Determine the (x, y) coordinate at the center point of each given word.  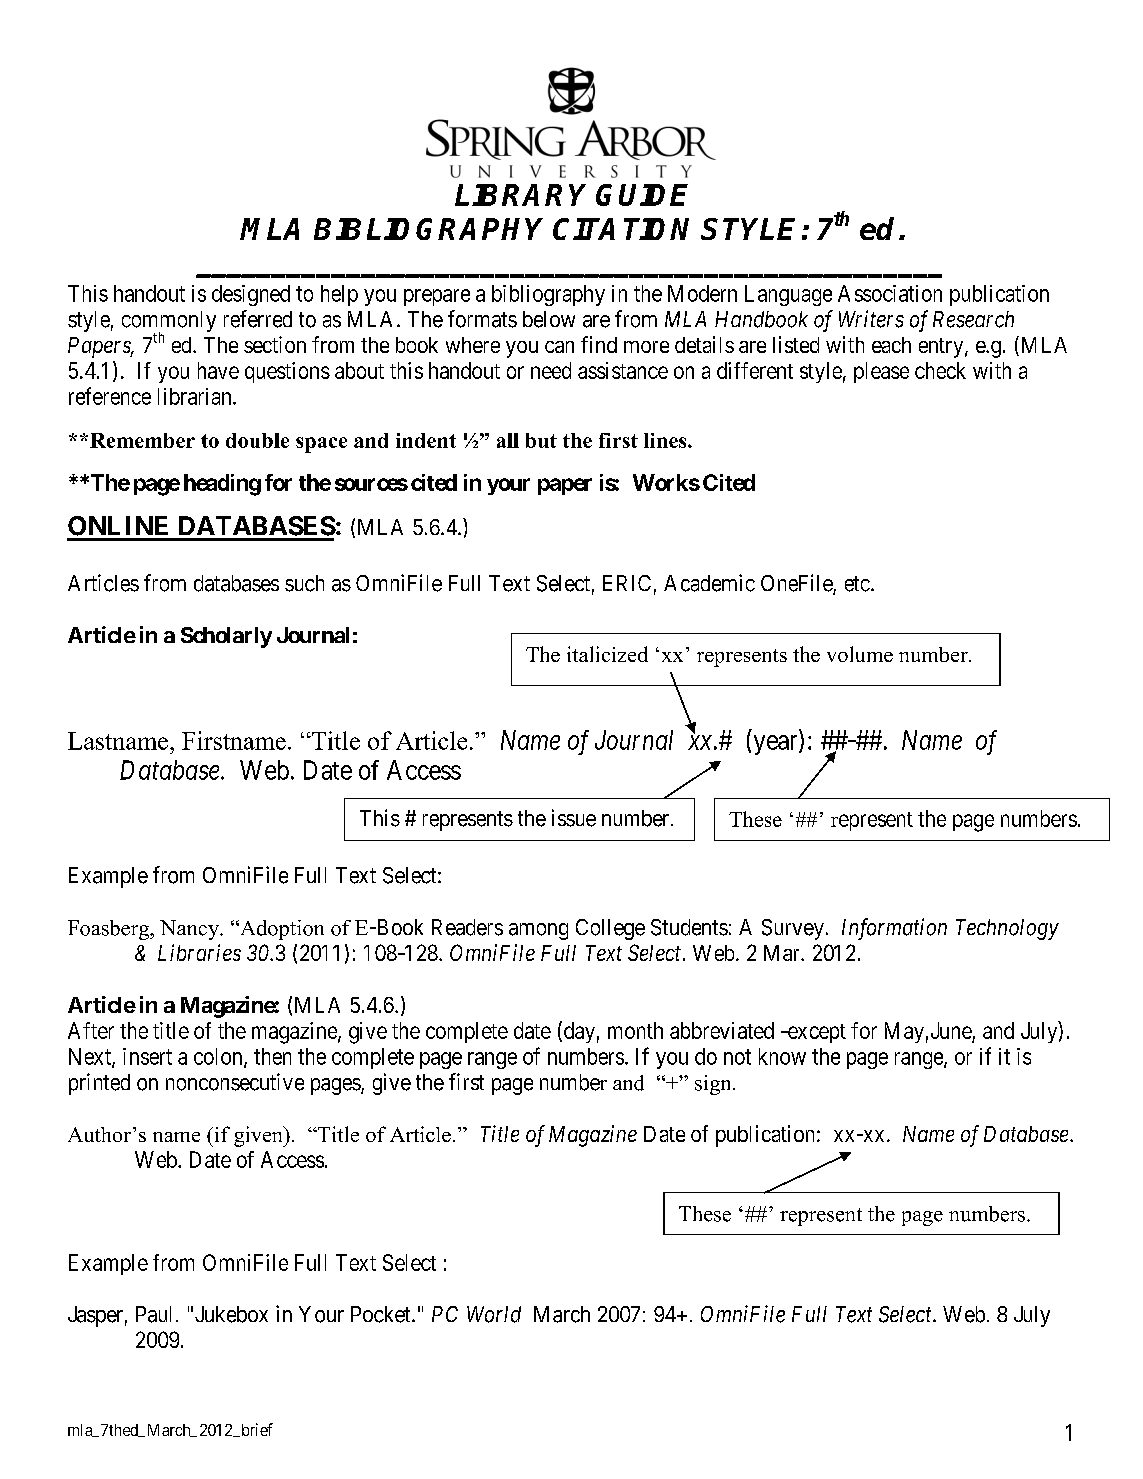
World (494, 1314)
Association (890, 293)
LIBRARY (520, 195)
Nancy (191, 930)
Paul (153, 1314)
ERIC (627, 583)
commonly (169, 323)
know (782, 1056)
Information (894, 929)
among (538, 931)
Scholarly (226, 637)
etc (857, 584)
